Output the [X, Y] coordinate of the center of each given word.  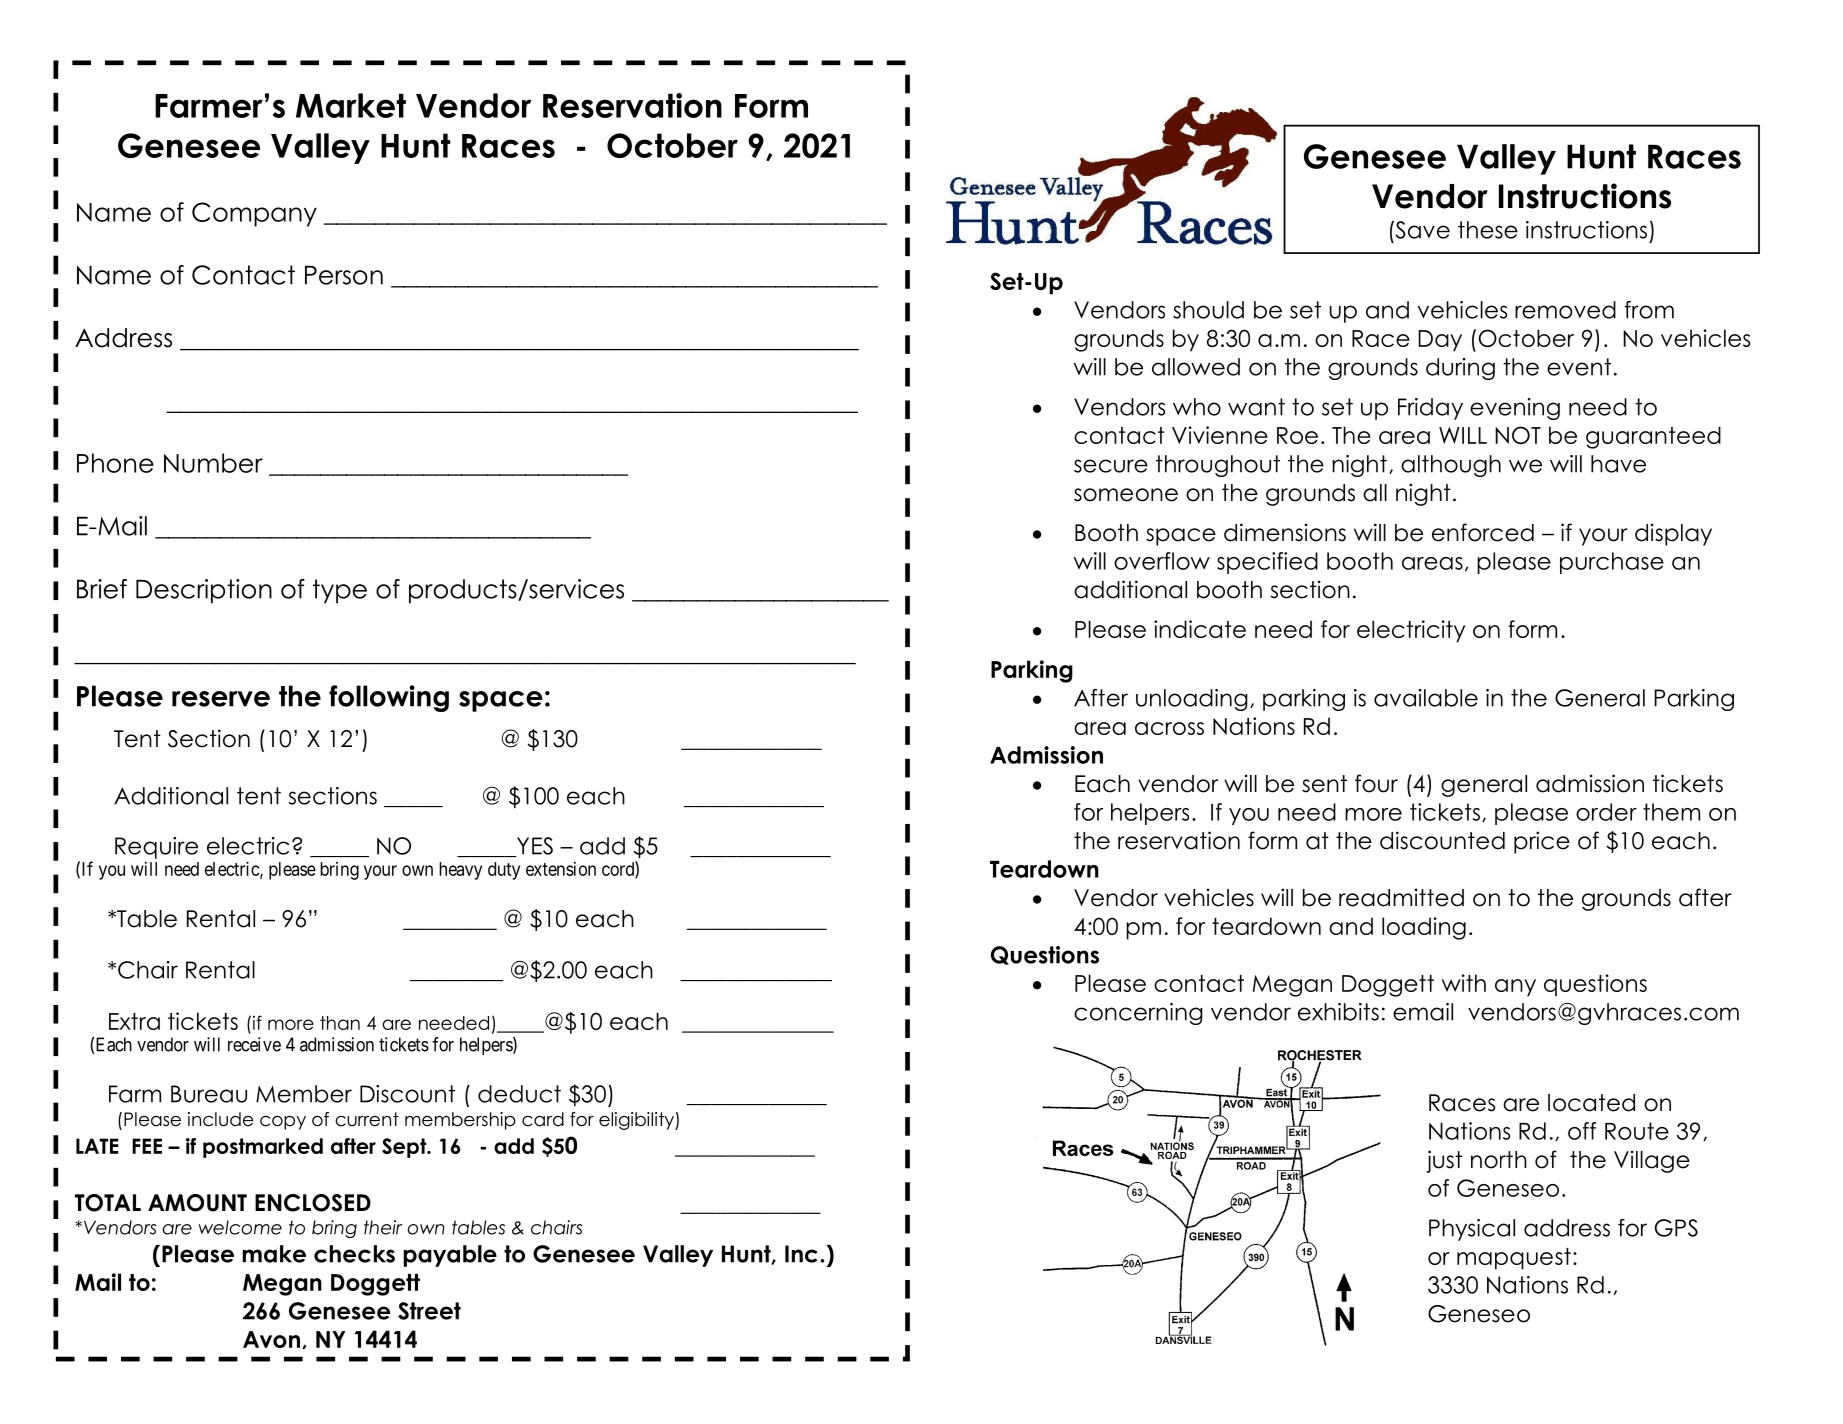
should [1208, 310]
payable [450, 1256]
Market [351, 105]
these [1488, 230]
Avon [271, 1339]
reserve [221, 699]
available [1426, 698]
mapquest [1514, 1259]
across [1169, 728]
